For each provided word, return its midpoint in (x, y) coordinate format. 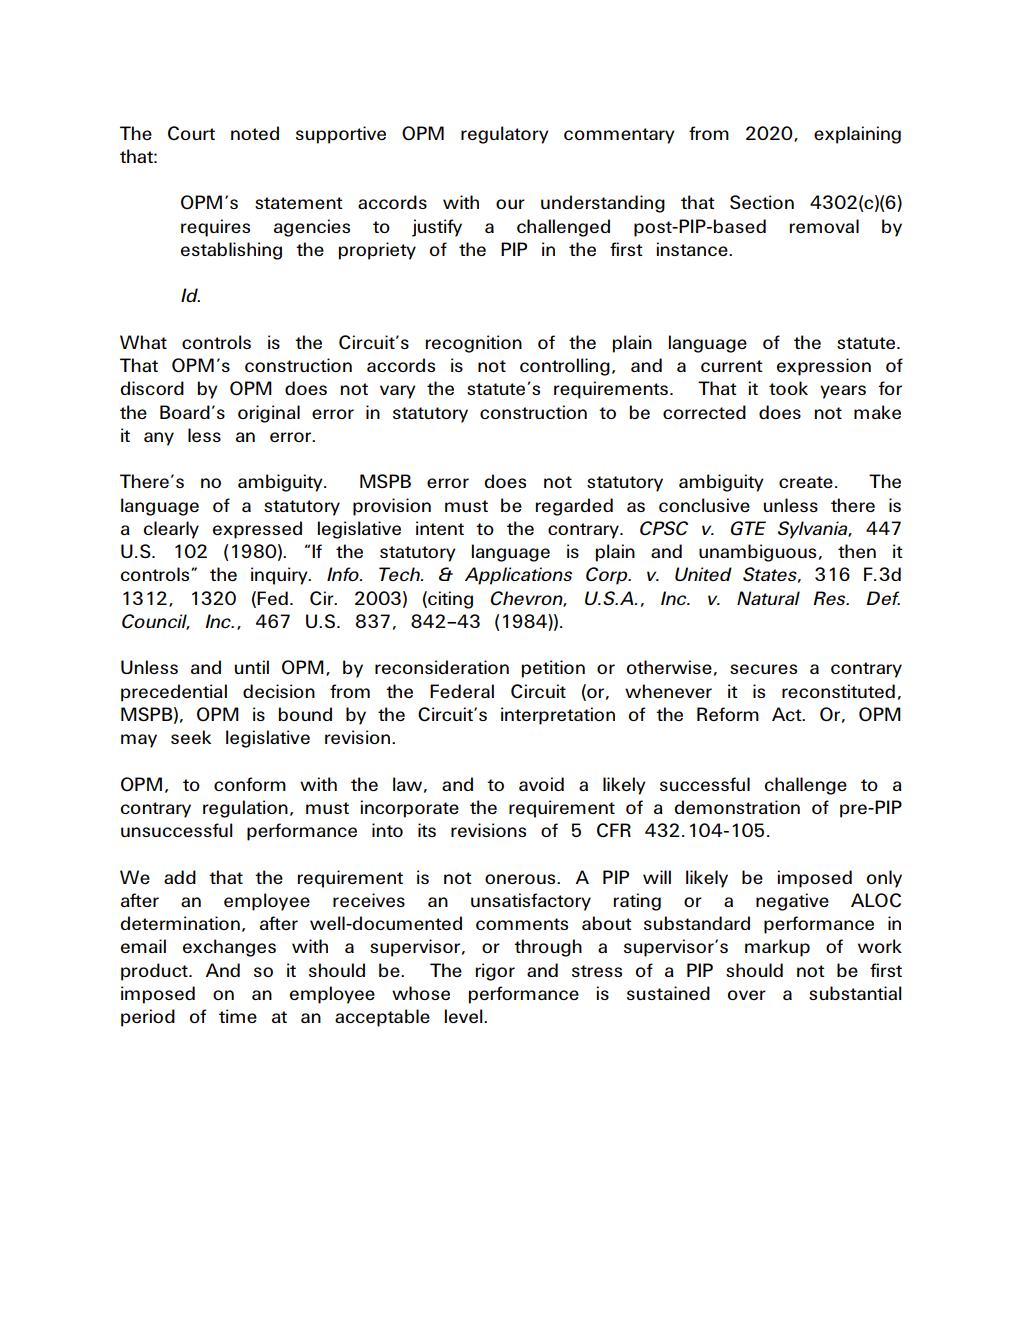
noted (255, 133)
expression (824, 367)
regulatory (505, 135)
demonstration (737, 807)
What (143, 342)
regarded (574, 507)
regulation (245, 809)
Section (762, 202)
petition (553, 669)
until (252, 667)
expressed (257, 530)
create (806, 482)
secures (763, 669)
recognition (474, 344)
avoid (541, 784)
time (238, 1016)
